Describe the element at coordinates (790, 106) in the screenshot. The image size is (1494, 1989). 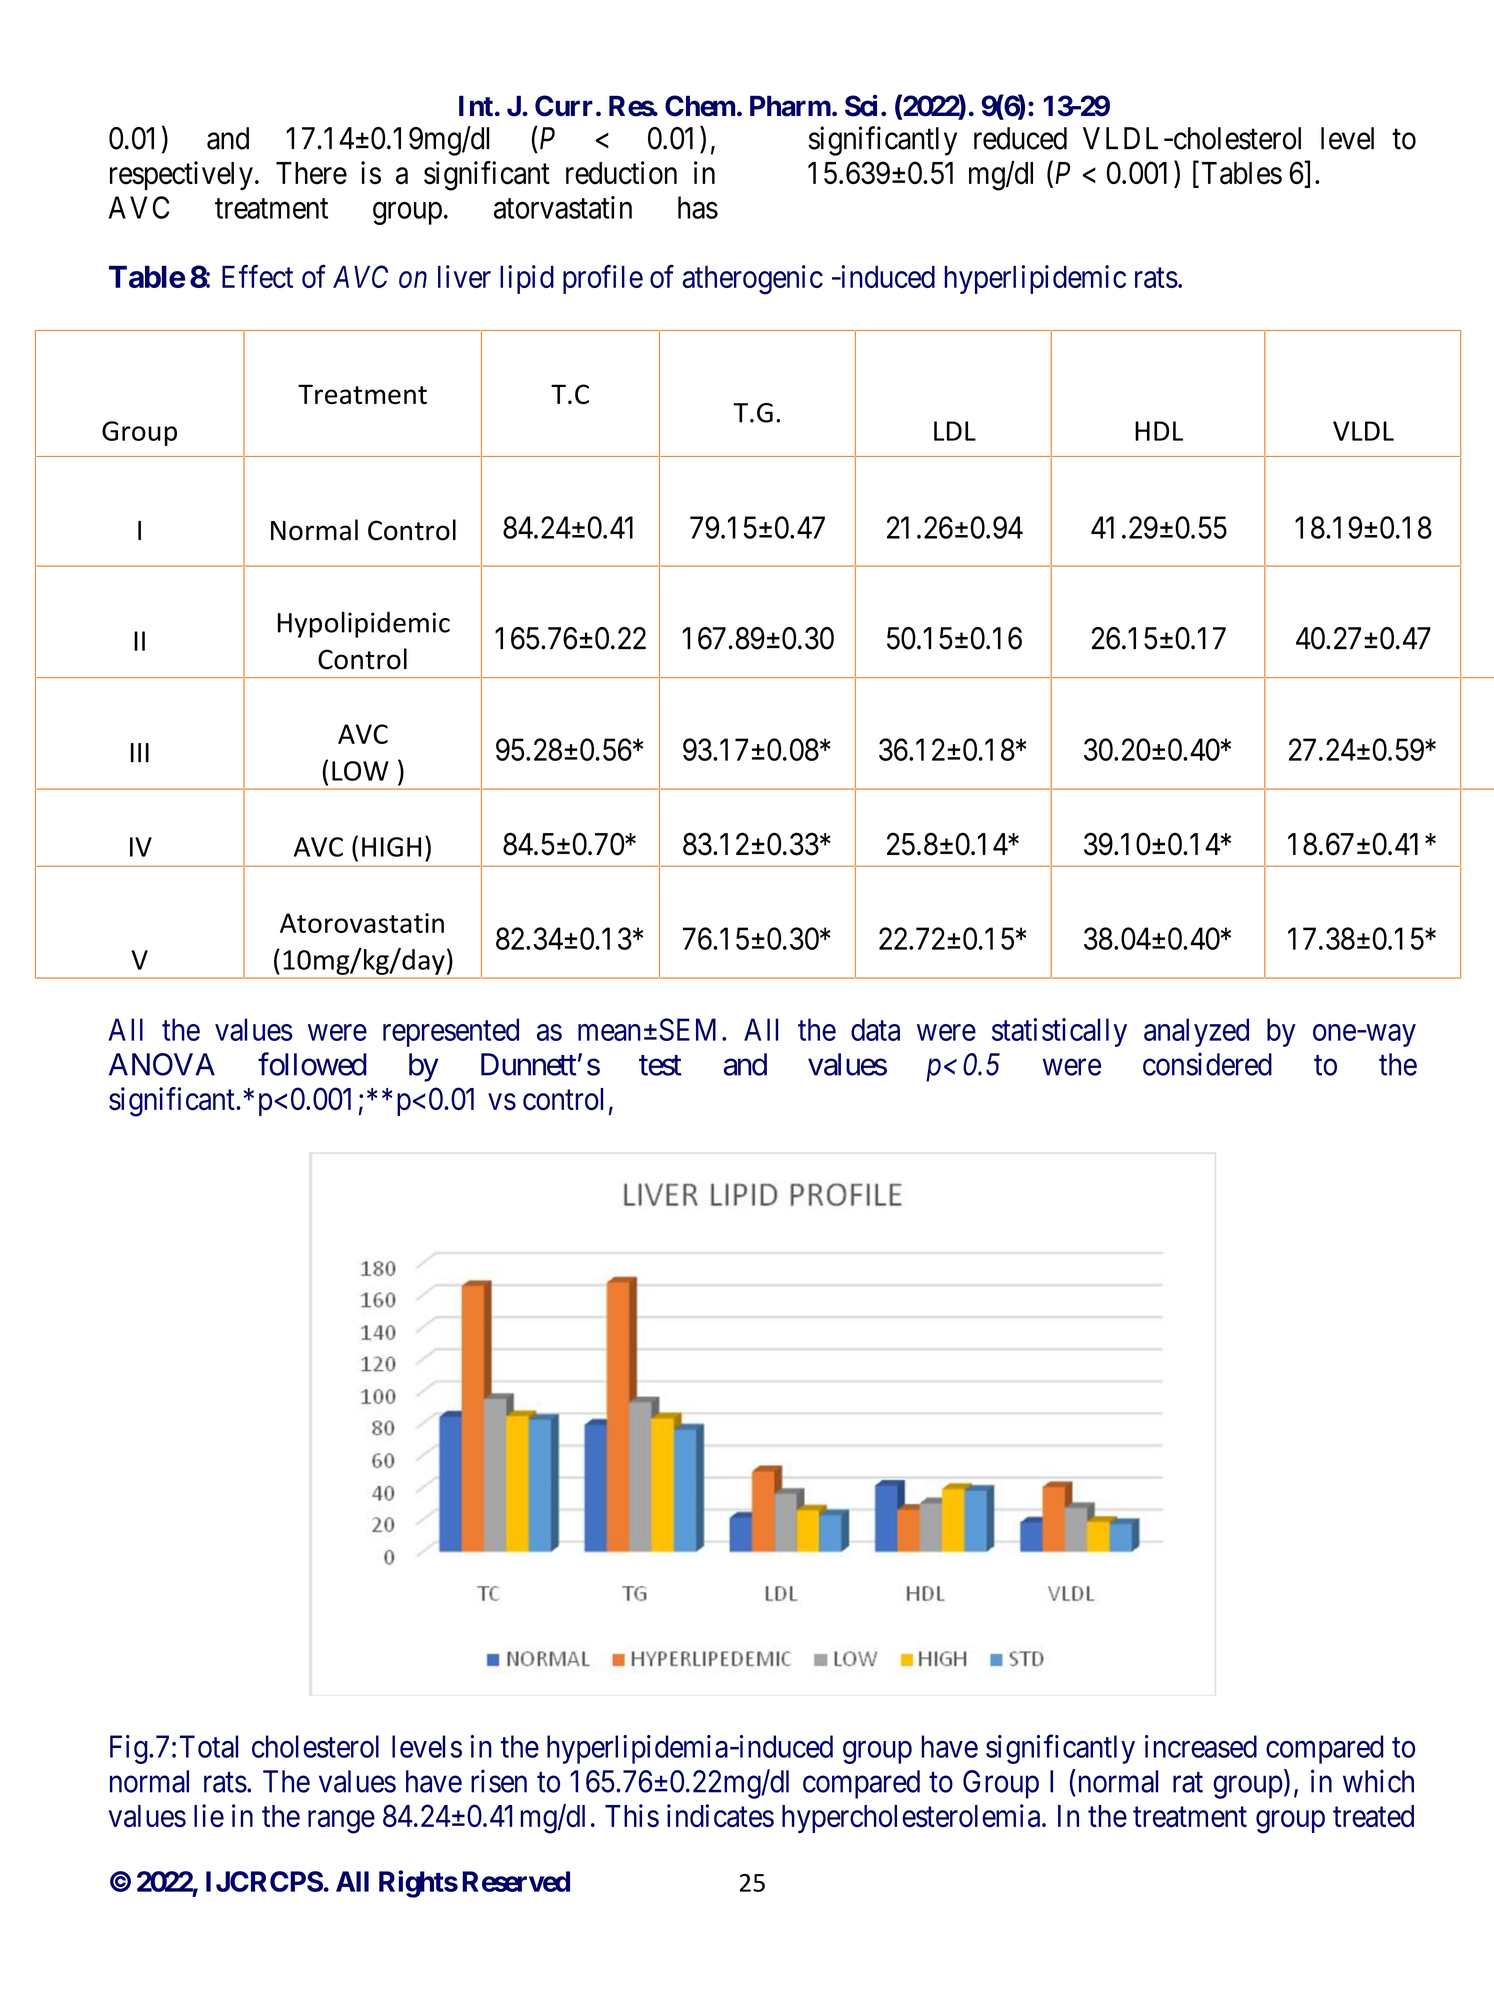
I see `Pharm` at that location.
